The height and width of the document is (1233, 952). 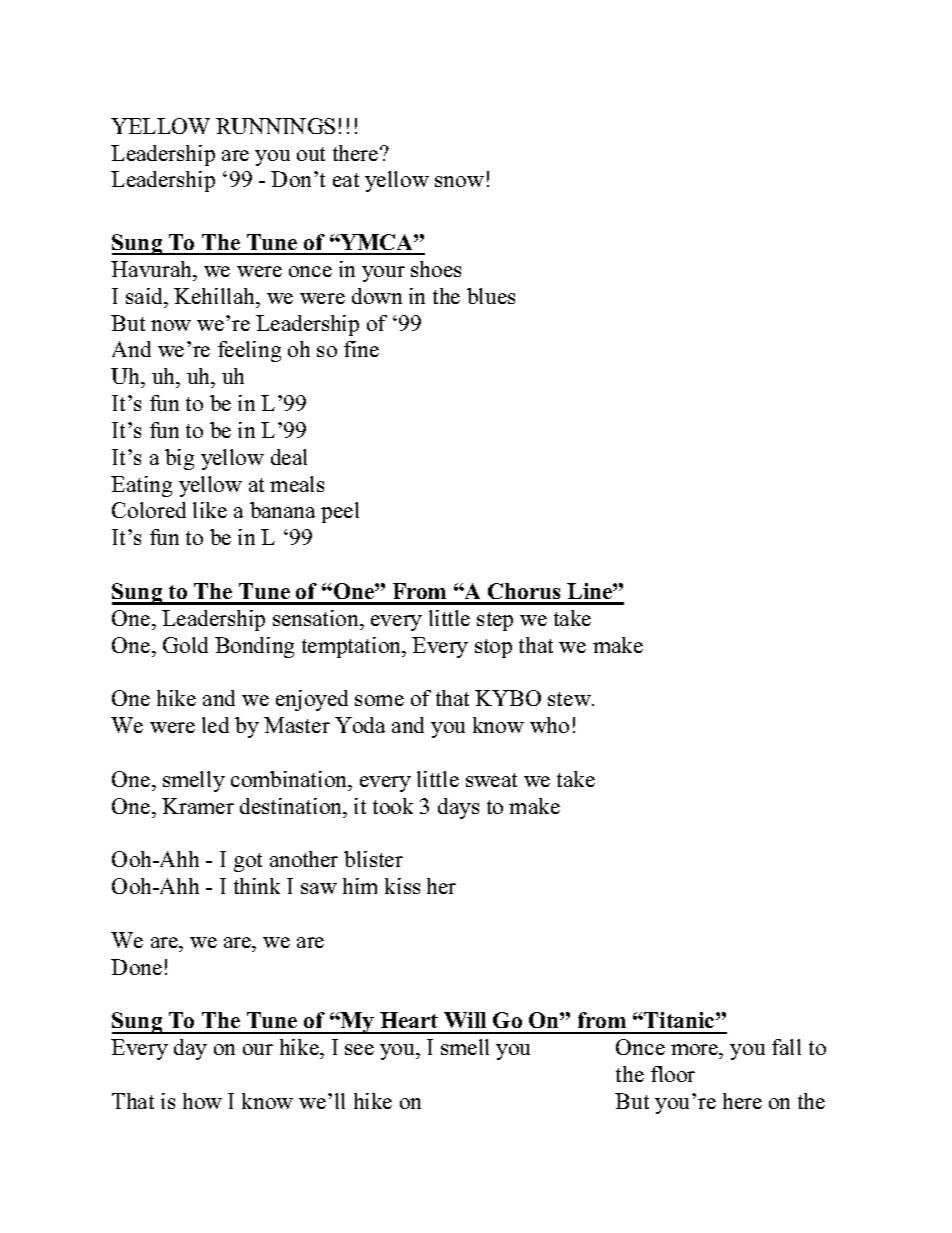 What do you see at coordinates (249, 351) in the document?
I see `feeling` at bounding box center [249, 351].
